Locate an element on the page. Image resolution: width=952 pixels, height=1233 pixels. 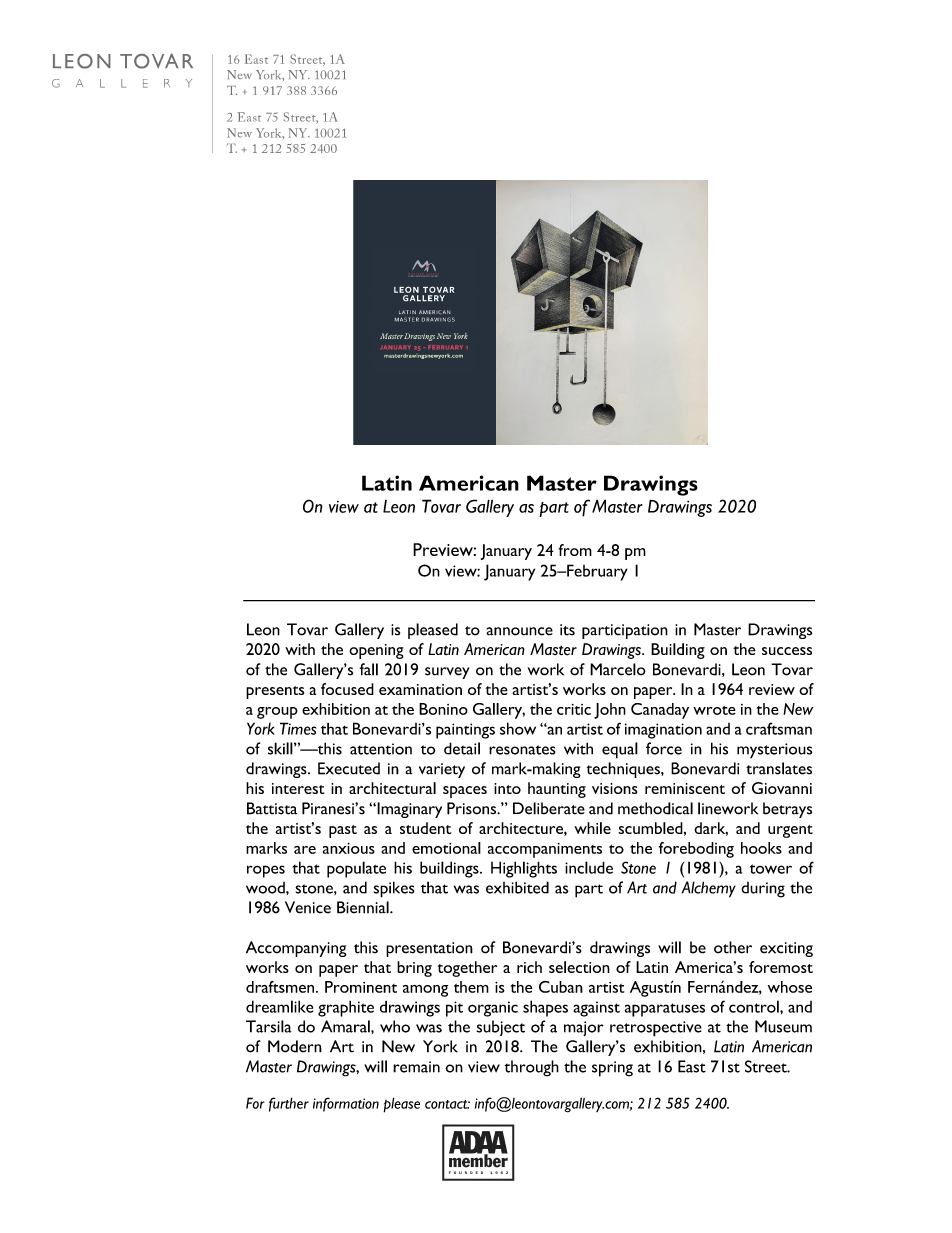
Deliberate is located at coordinates (549, 808).
